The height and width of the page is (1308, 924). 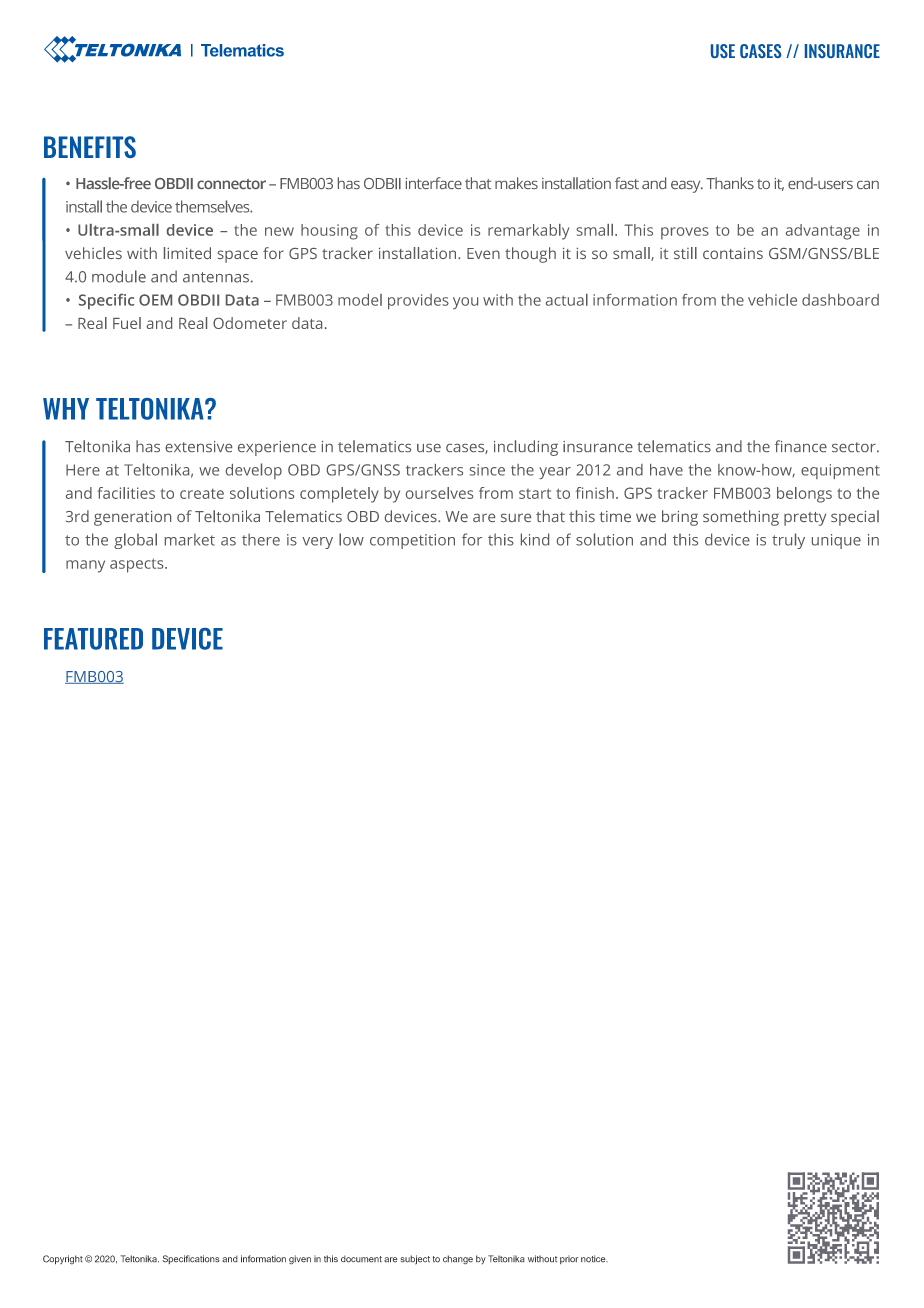 What do you see at coordinates (434, 183) in the page?
I see `interface` at bounding box center [434, 183].
